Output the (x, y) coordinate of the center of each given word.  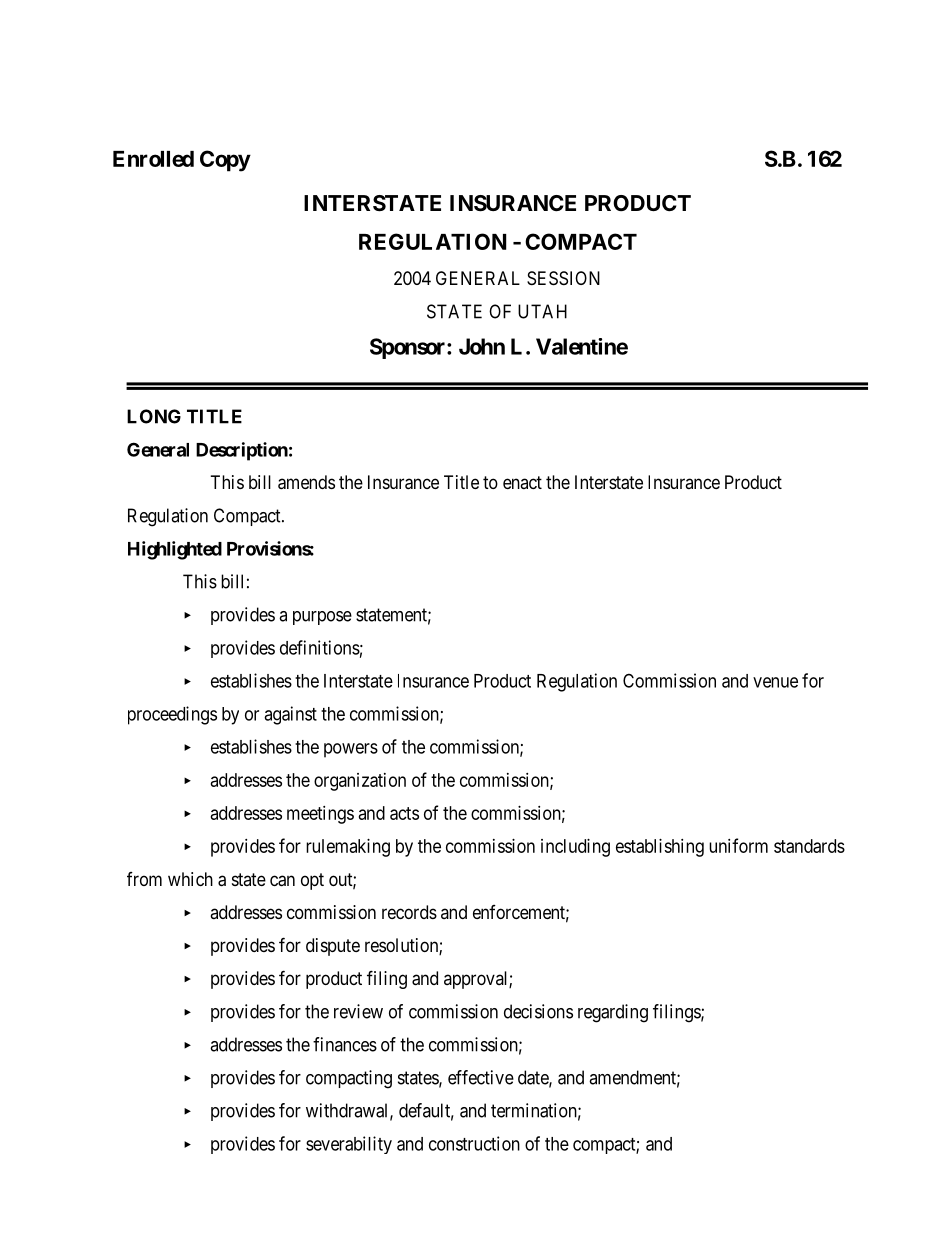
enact (522, 482)
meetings (320, 815)
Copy (225, 161)
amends (306, 482)
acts (404, 813)
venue (775, 682)
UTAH (542, 311)
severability (349, 1145)
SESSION (563, 278)
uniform (738, 845)
